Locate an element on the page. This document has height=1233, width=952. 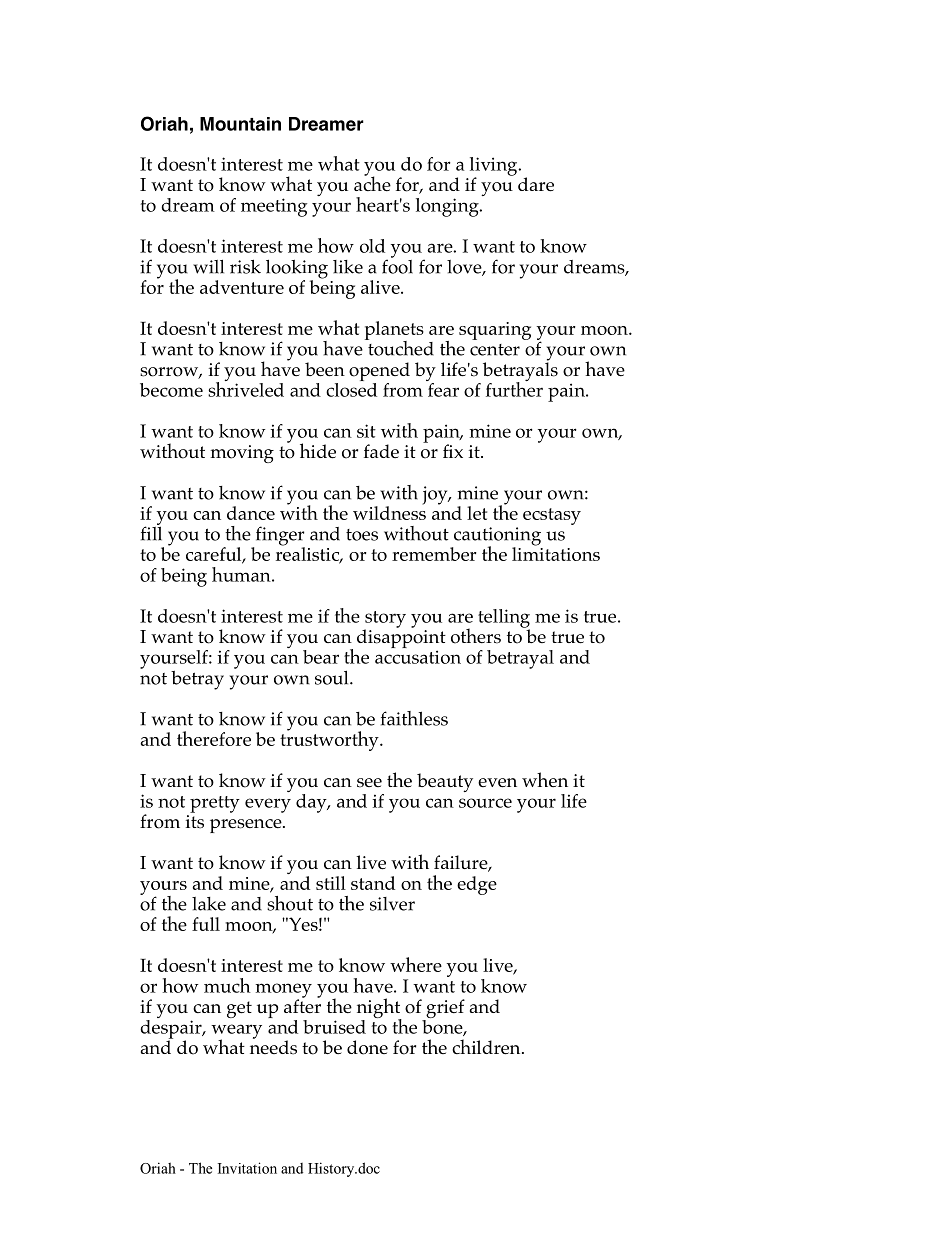
ache is located at coordinates (372, 182).
